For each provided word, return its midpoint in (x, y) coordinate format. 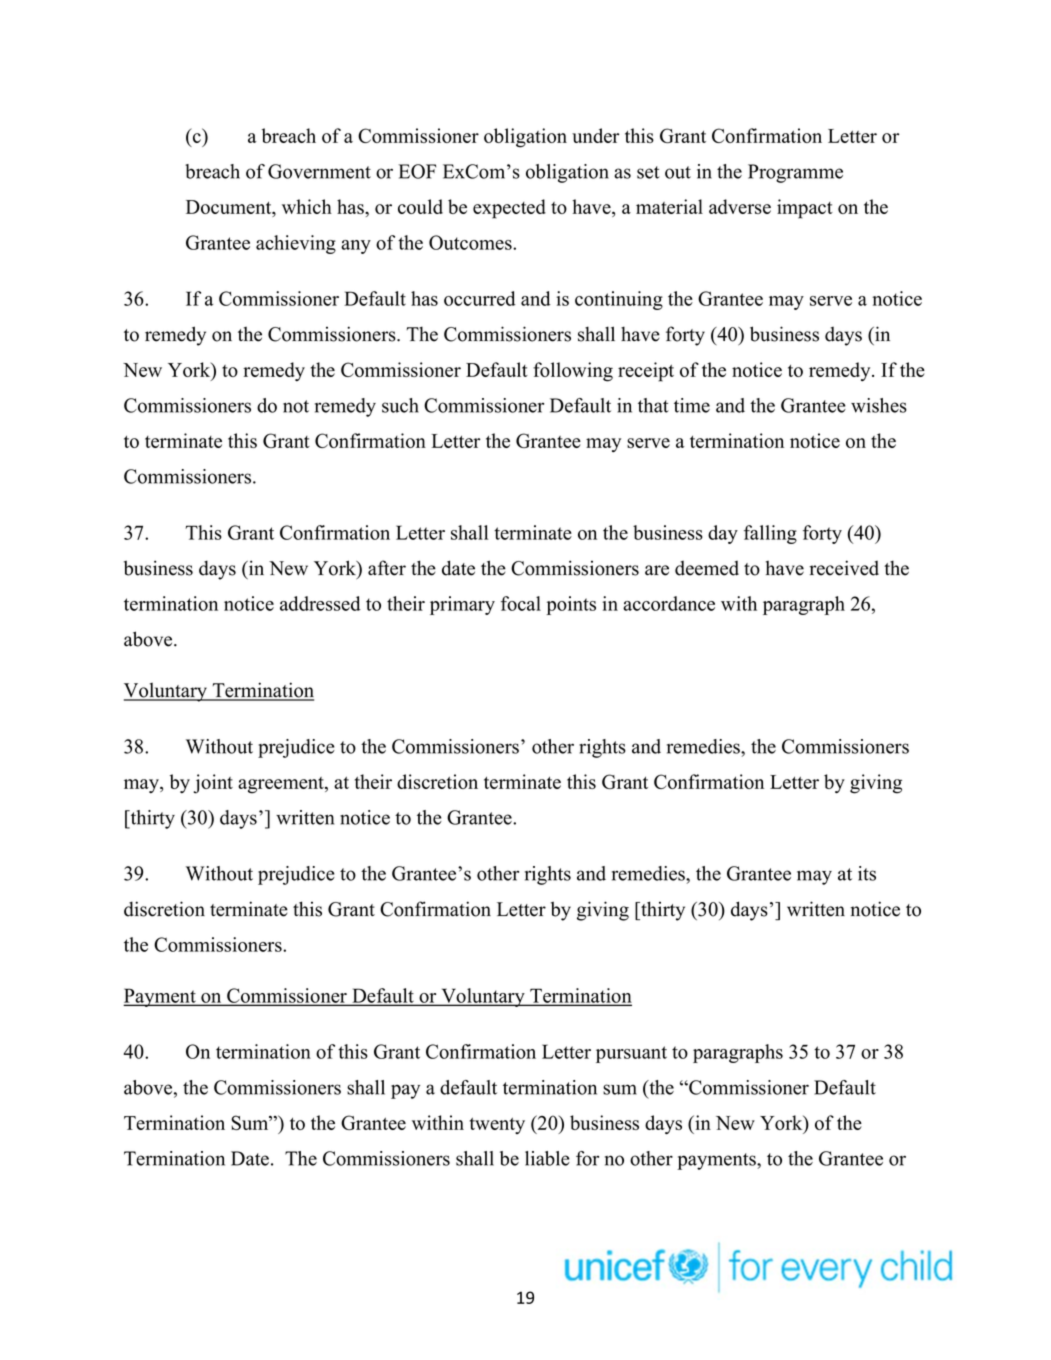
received (844, 568)
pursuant (631, 1054)
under (595, 135)
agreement (282, 785)
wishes (879, 405)
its (867, 873)
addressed (320, 603)
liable (547, 1158)
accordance (669, 603)
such (400, 405)
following (573, 372)
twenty (497, 1126)
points (571, 605)
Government (319, 171)
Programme (795, 173)
